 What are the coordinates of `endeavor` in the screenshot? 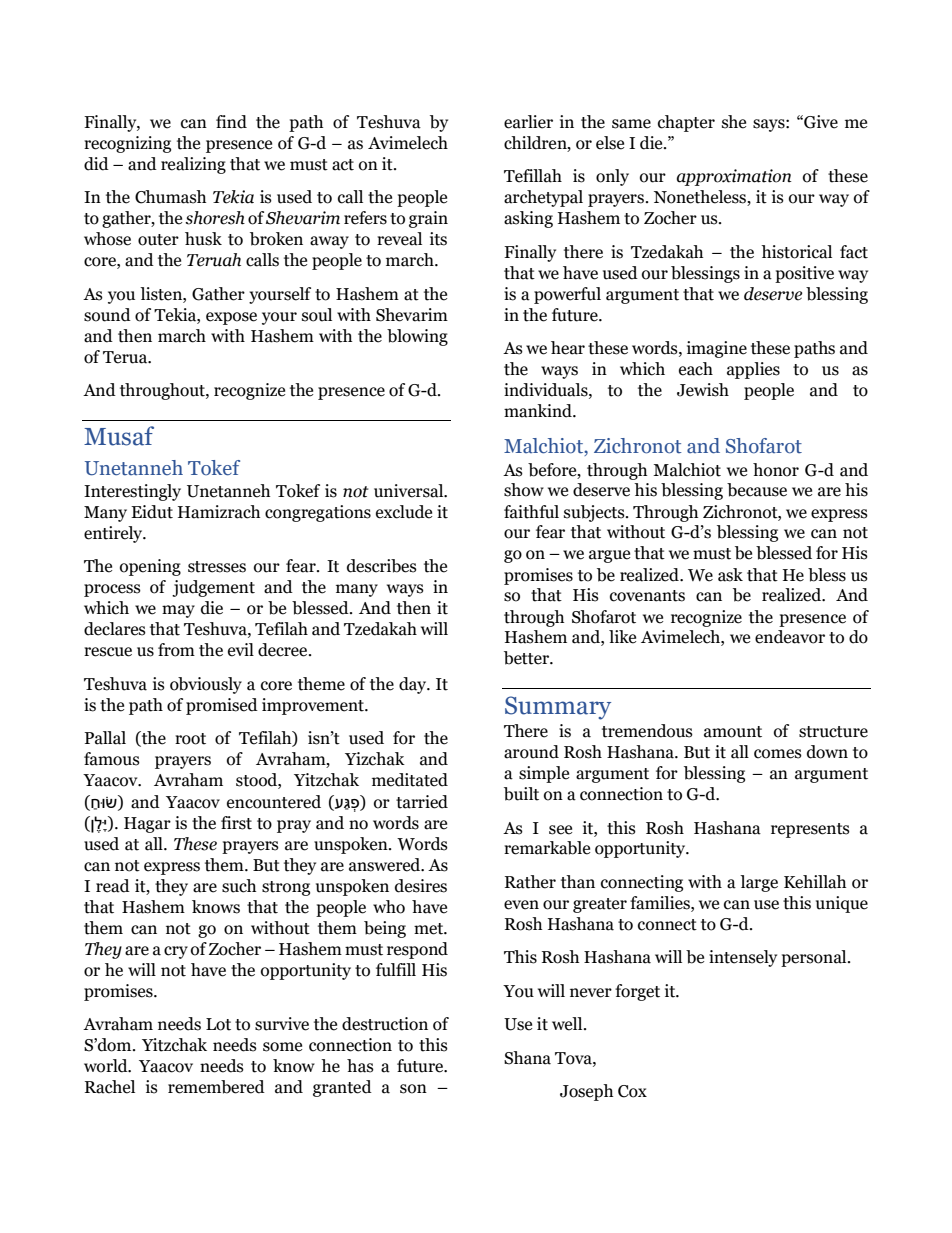 It's located at (790, 637).
